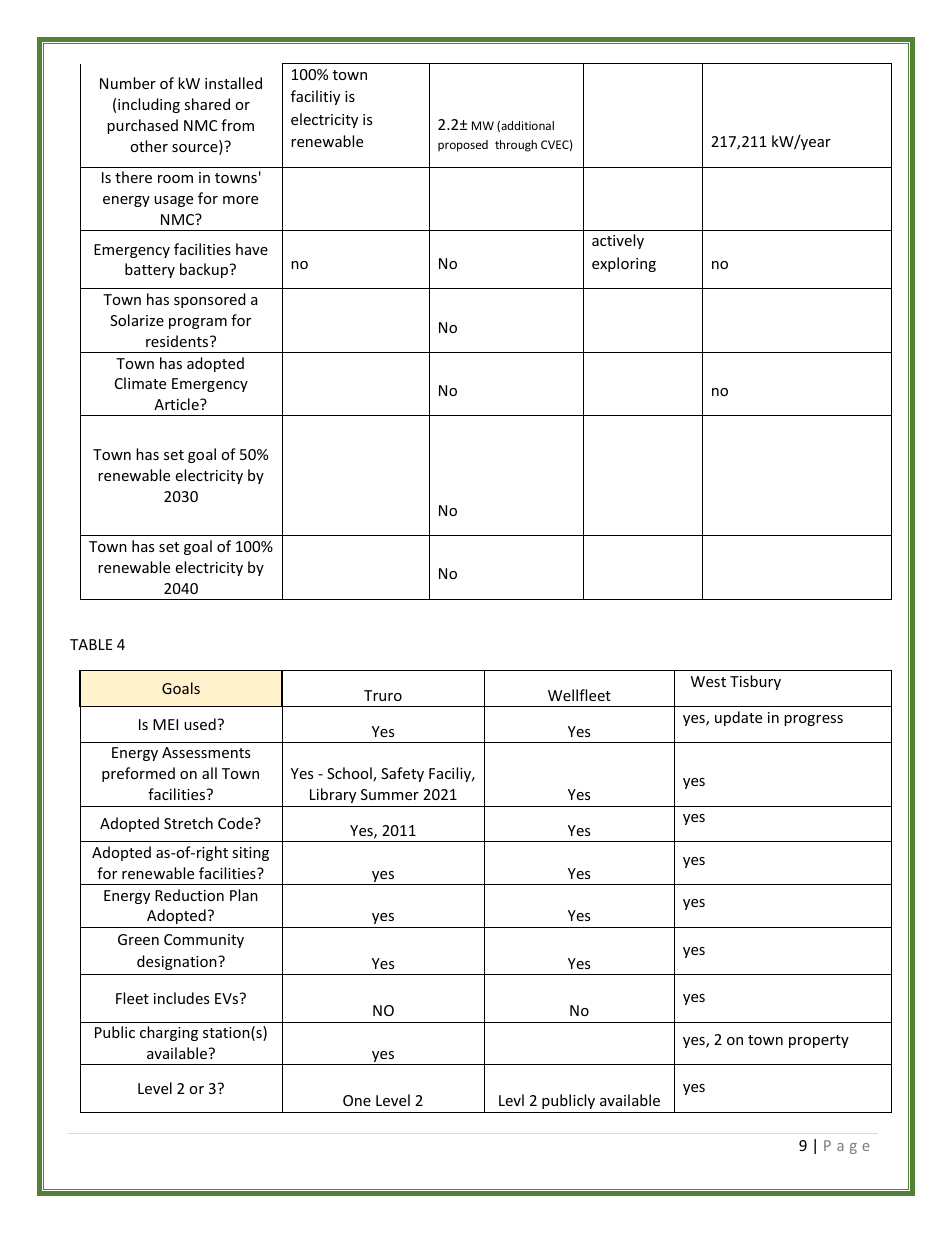 The height and width of the page is (1233, 952). I want to click on including, so click(149, 105).
